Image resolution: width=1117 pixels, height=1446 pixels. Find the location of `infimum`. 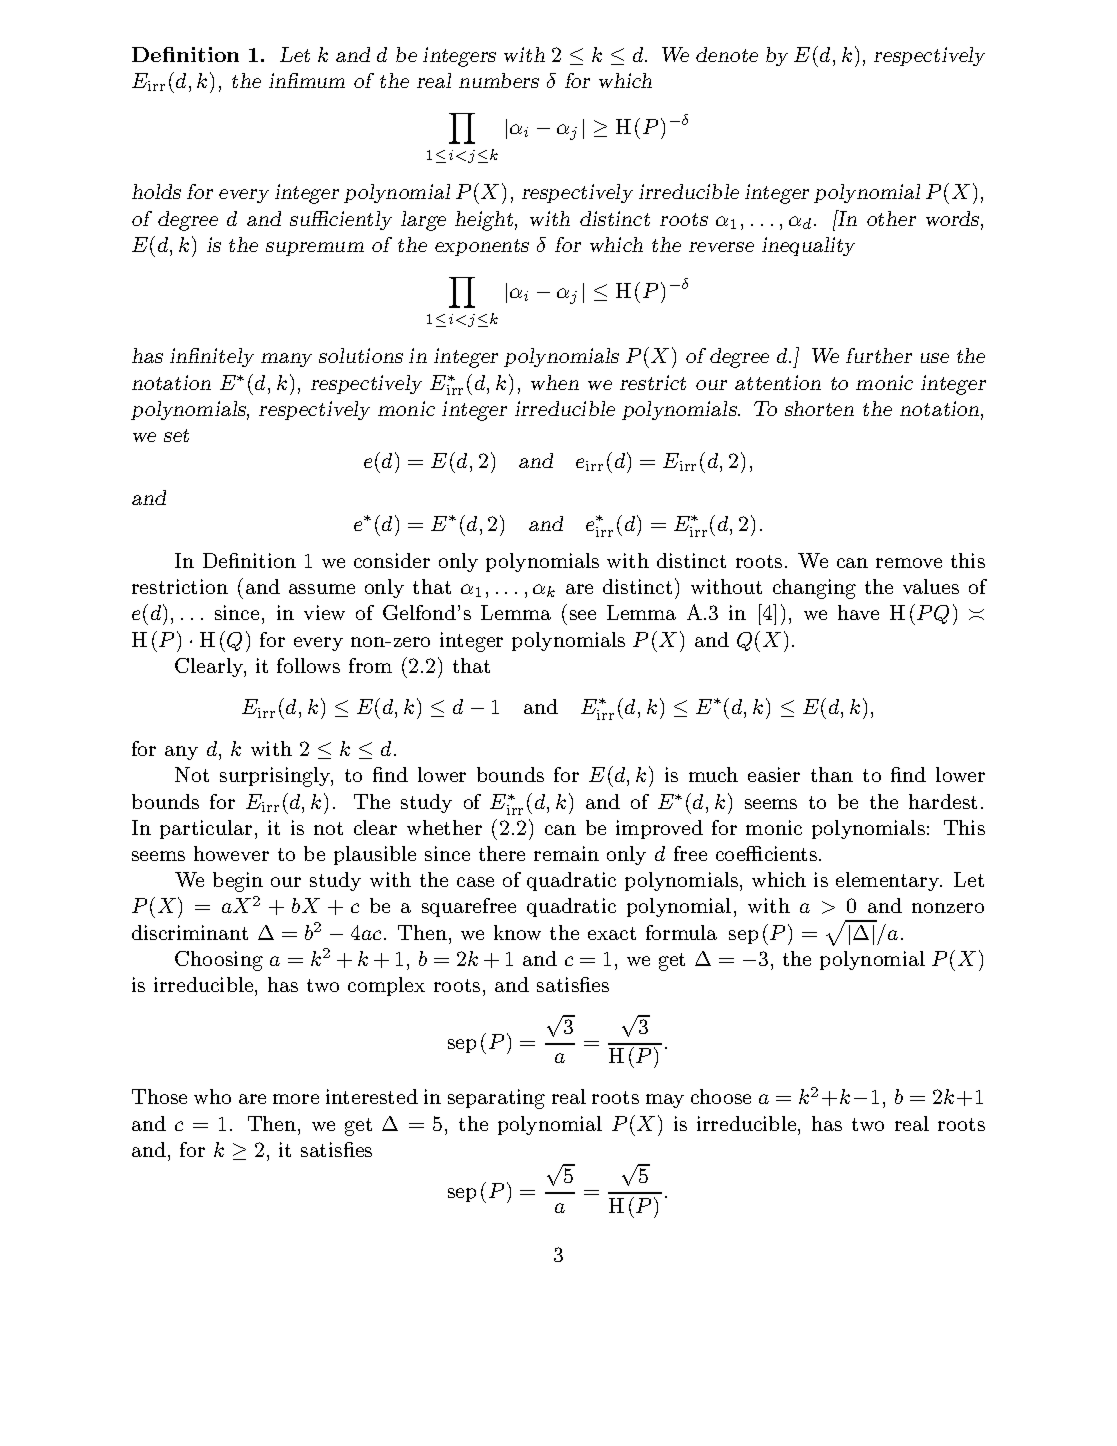

infimum is located at coordinates (307, 80).
